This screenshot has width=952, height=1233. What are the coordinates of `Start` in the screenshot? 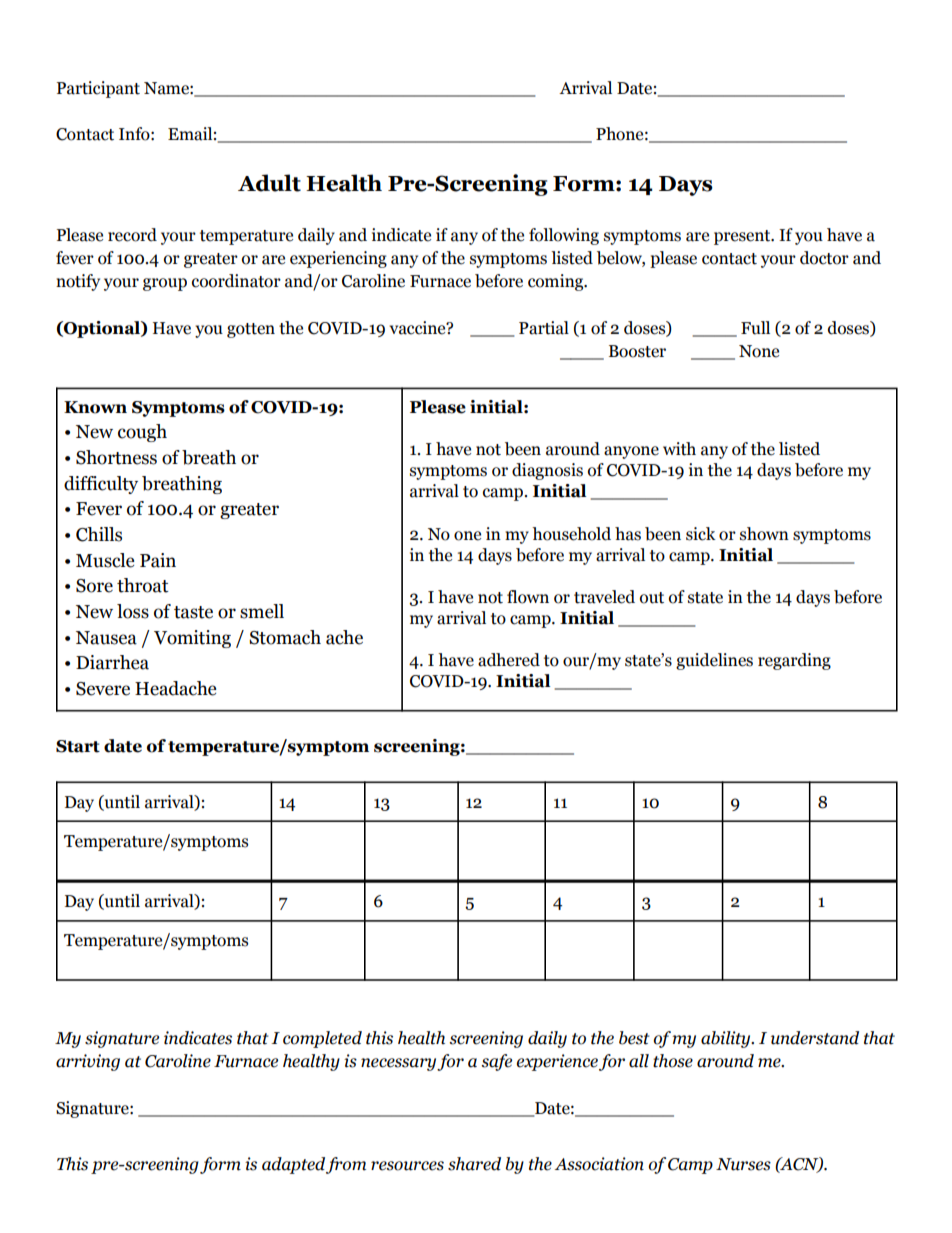 It's located at (78, 746).
